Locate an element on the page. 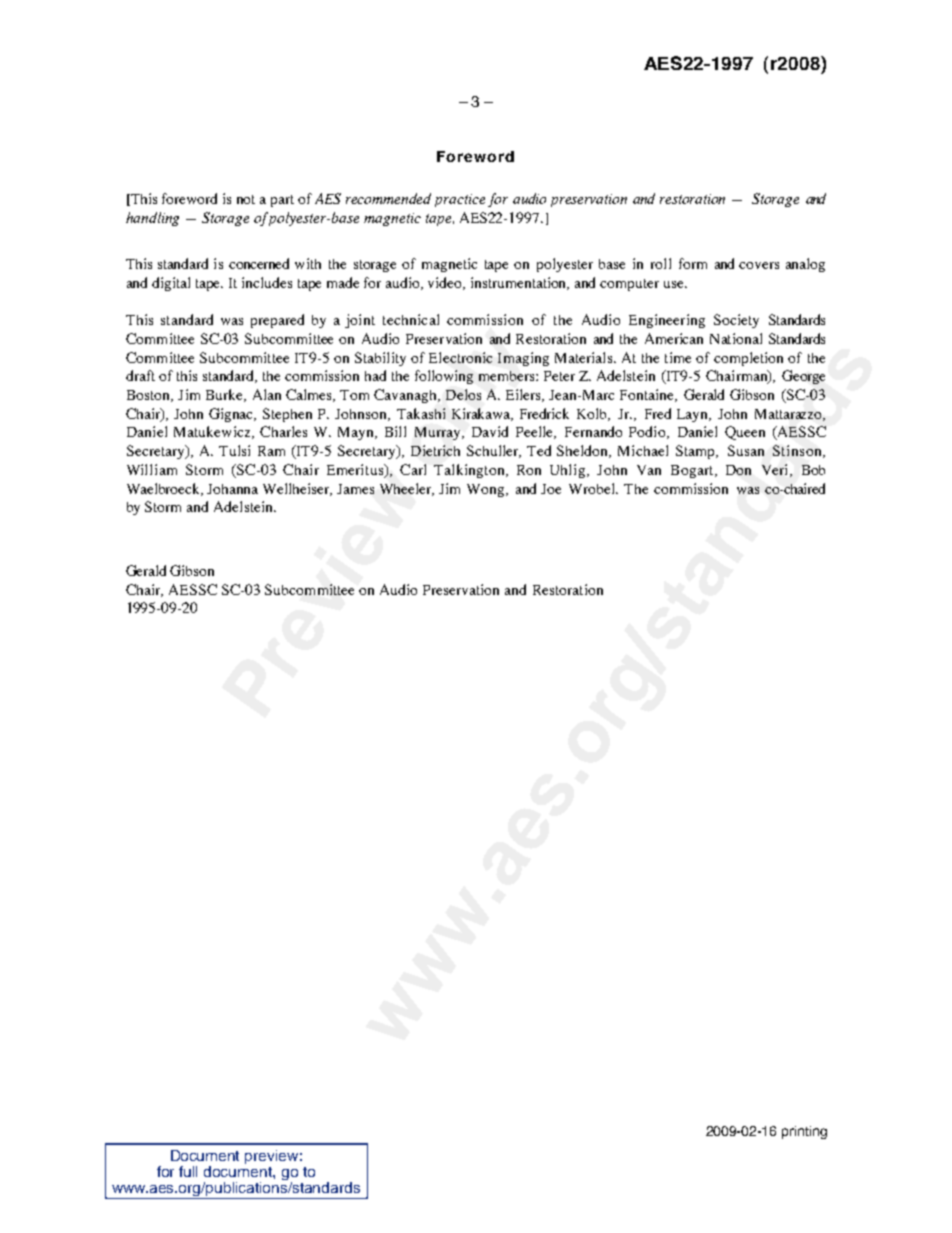 The width and height of the image is (952, 1233). Bogart is located at coordinates (693, 471).
